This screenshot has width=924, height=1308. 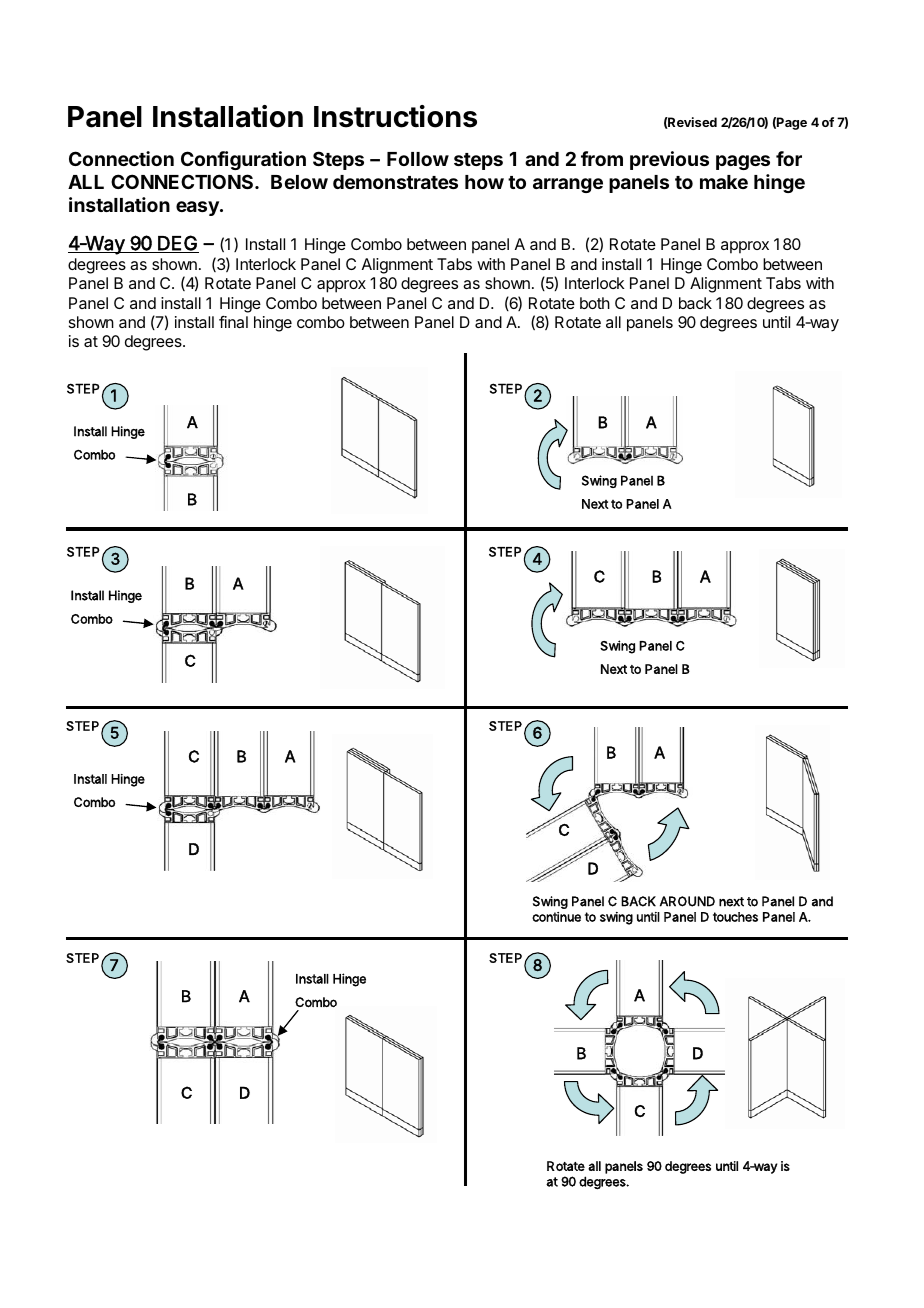 I want to click on Configuration, so click(x=243, y=160).
